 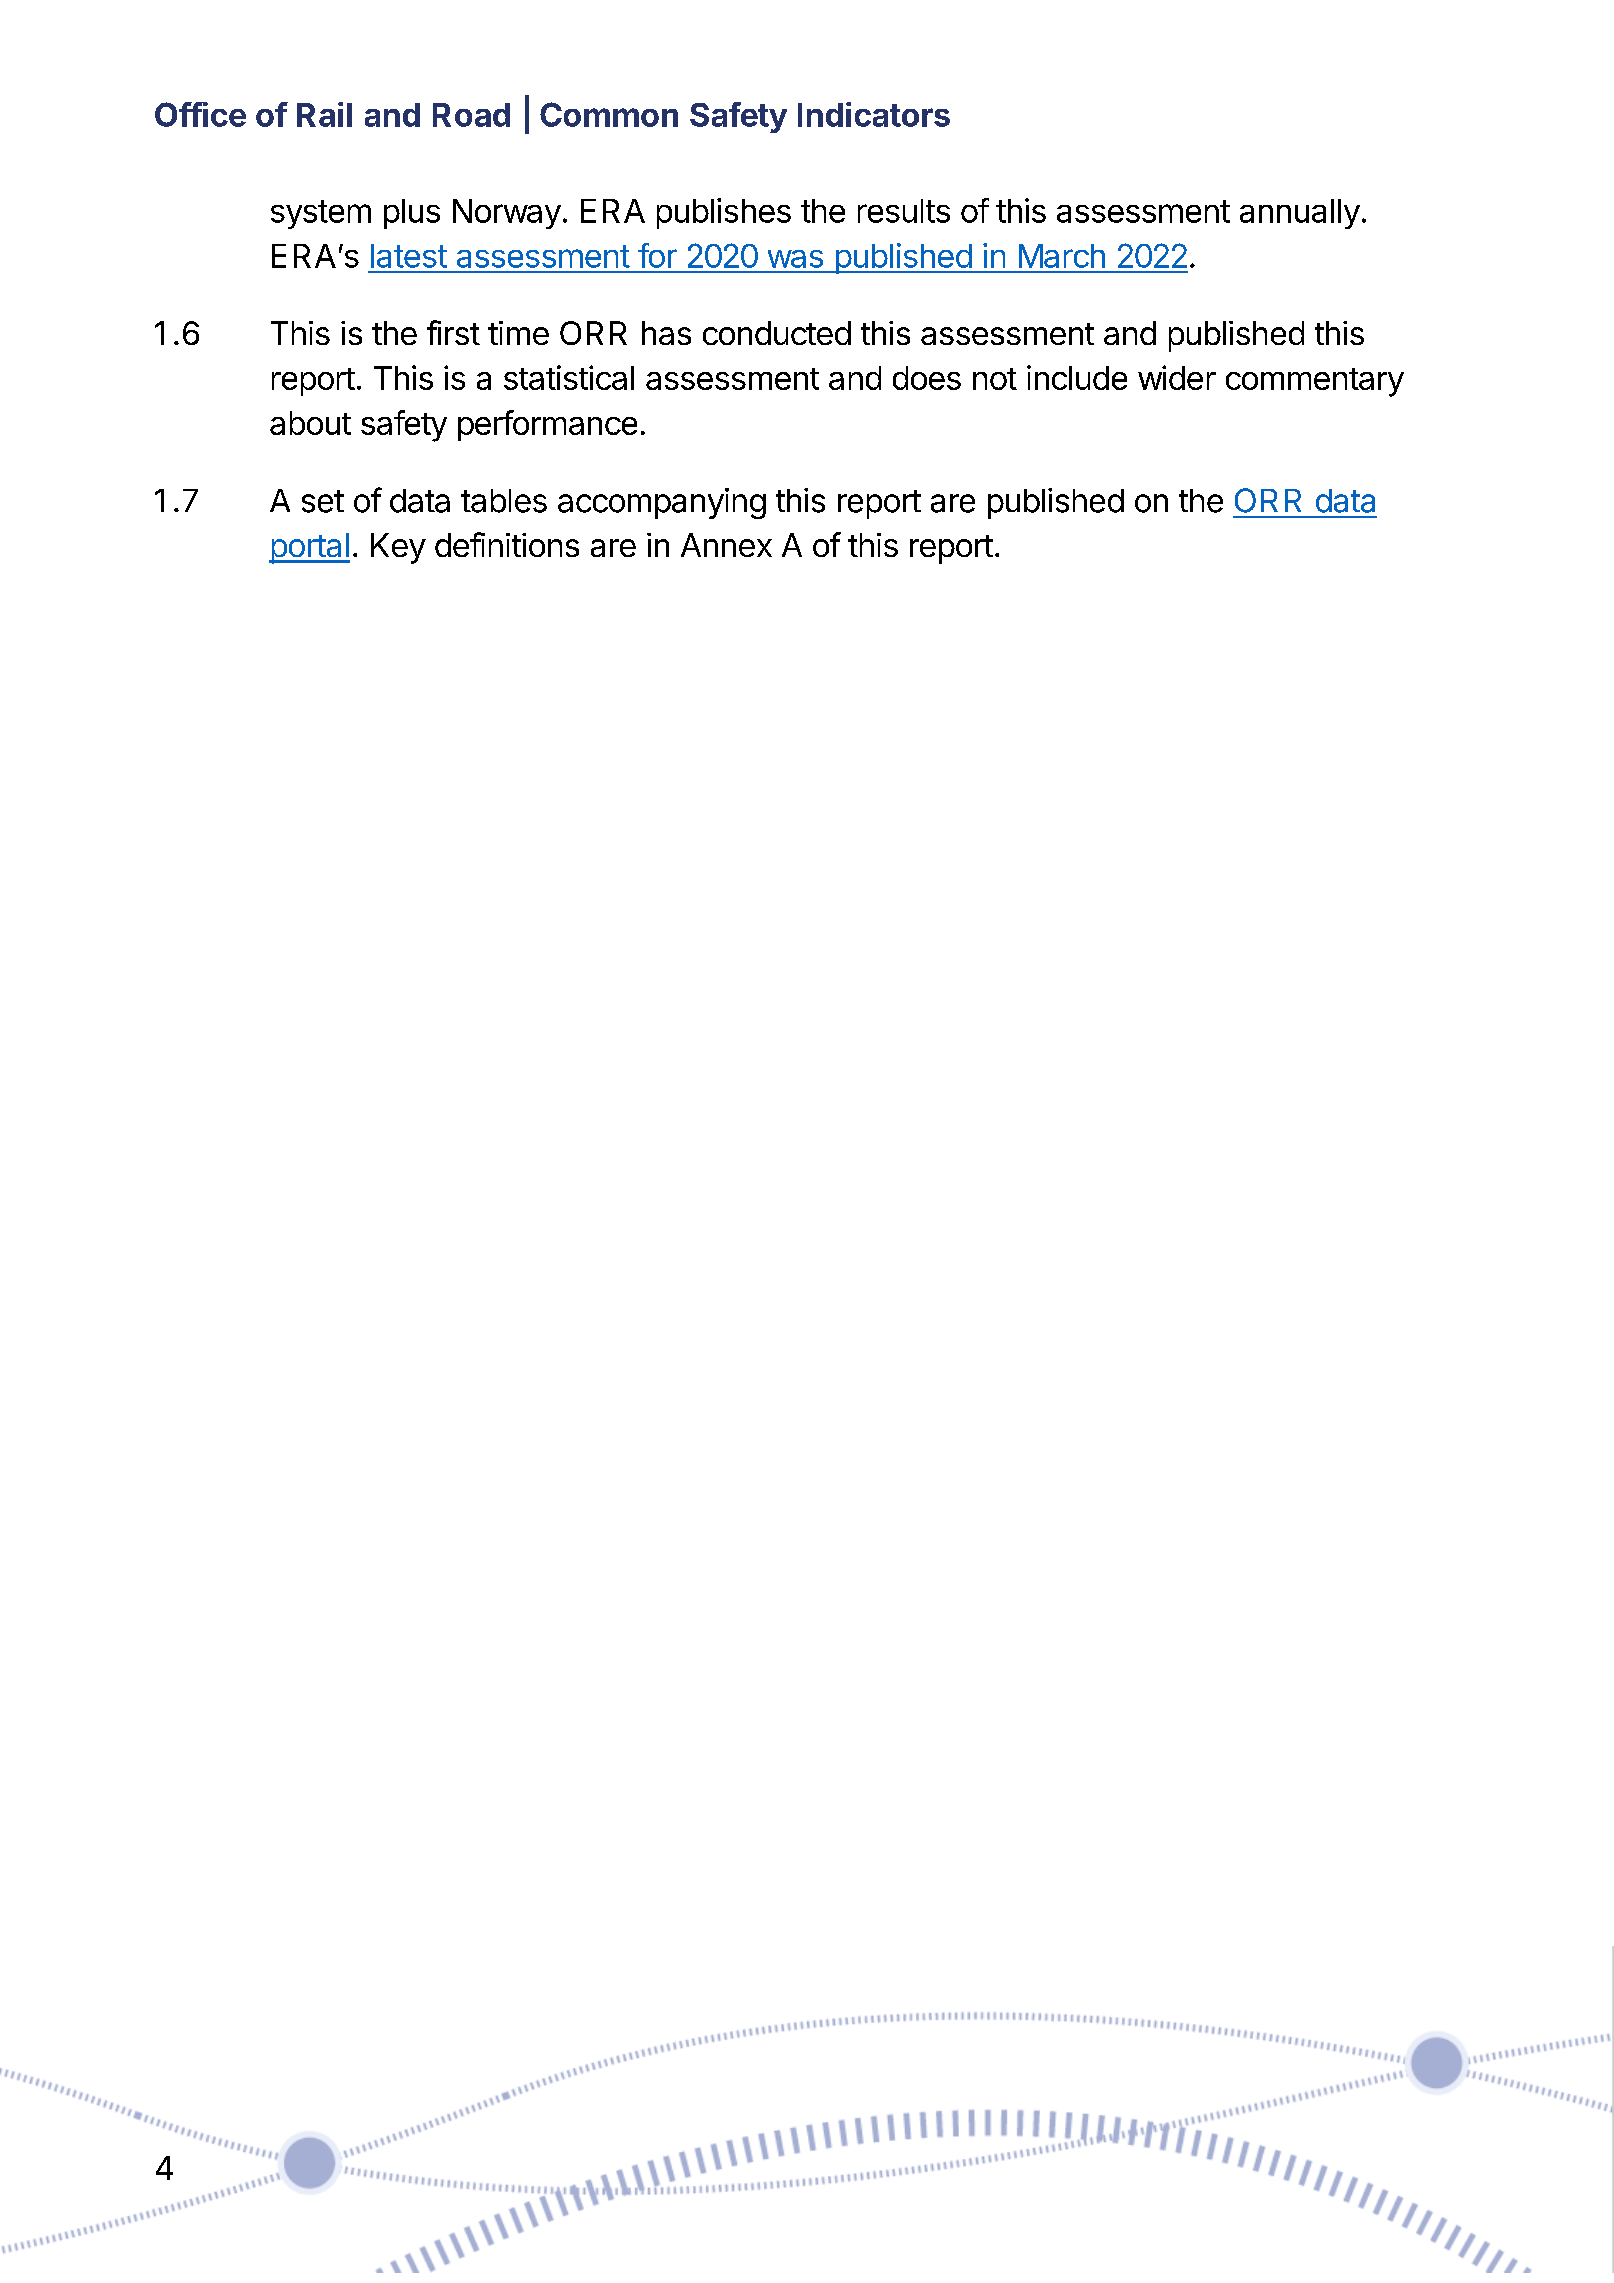 I want to click on was, so click(x=795, y=259).
